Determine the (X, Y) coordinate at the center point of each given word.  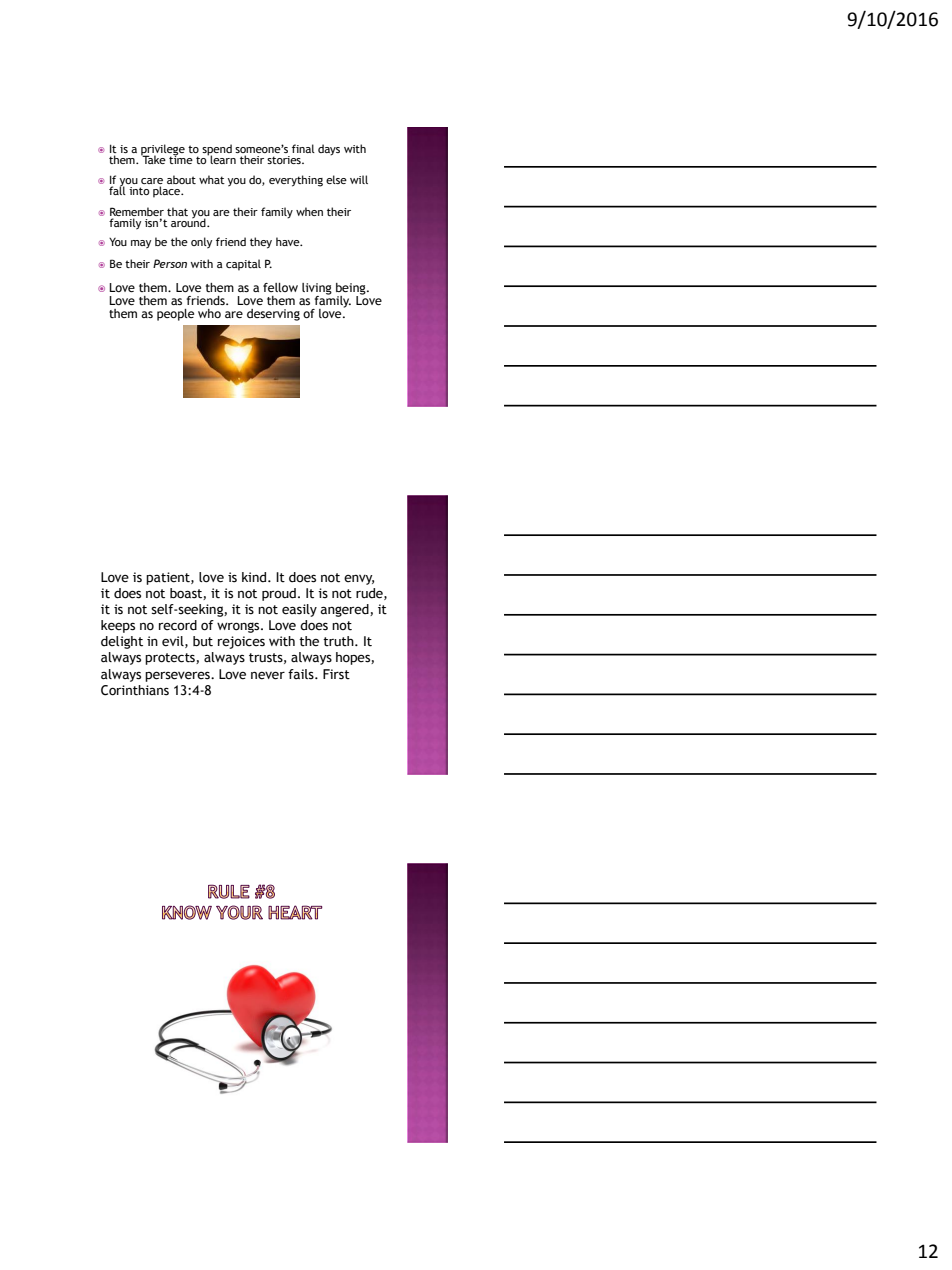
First (336, 674)
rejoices (241, 642)
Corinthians (135, 690)
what (212, 179)
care (152, 181)
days (329, 150)
